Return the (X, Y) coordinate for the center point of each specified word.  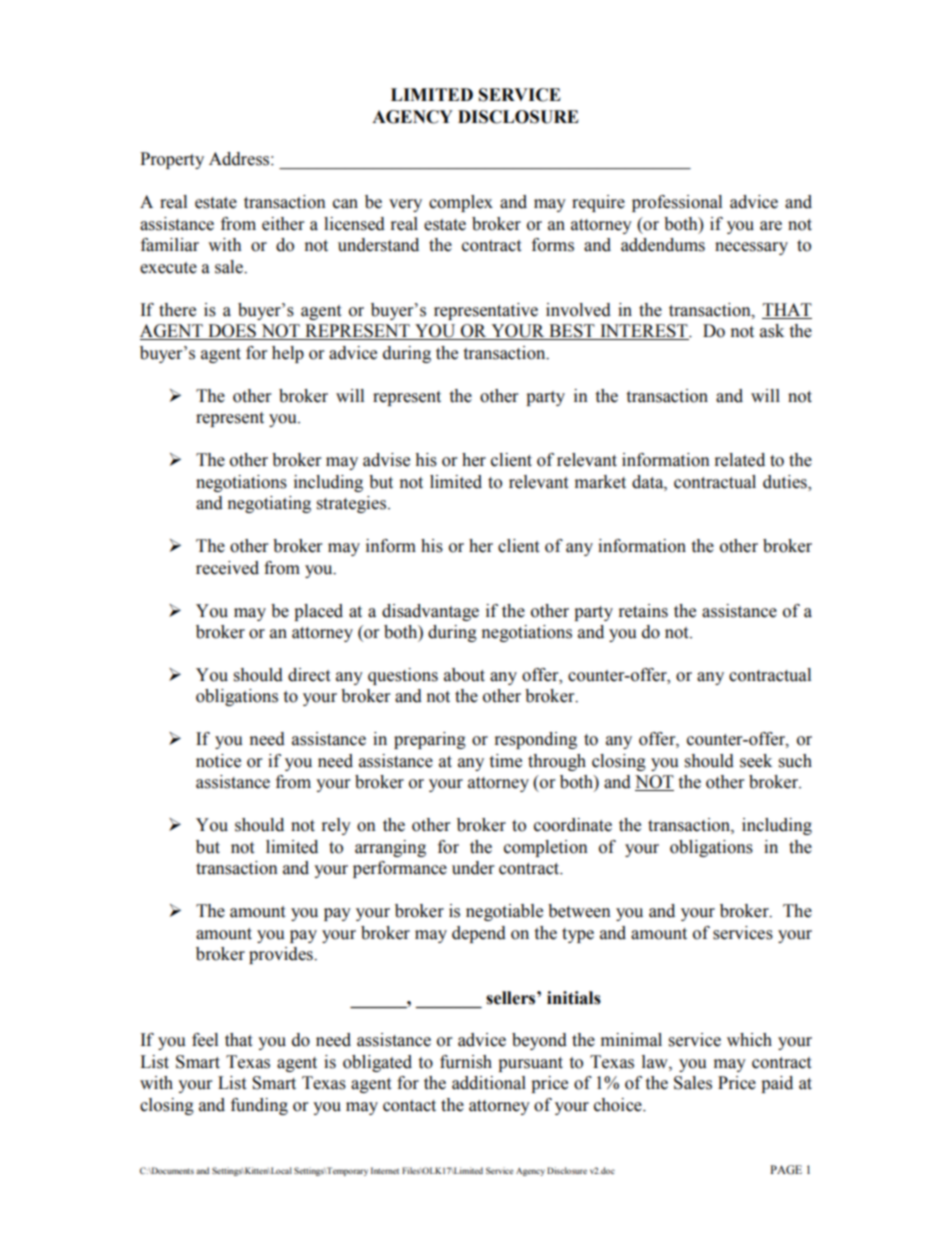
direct (309, 675)
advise (386, 460)
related (740, 460)
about (464, 675)
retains (643, 611)
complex (461, 203)
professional (677, 203)
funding (259, 1106)
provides (282, 955)
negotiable (504, 912)
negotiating (269, 504)
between (579, 911)
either (283, 224)
